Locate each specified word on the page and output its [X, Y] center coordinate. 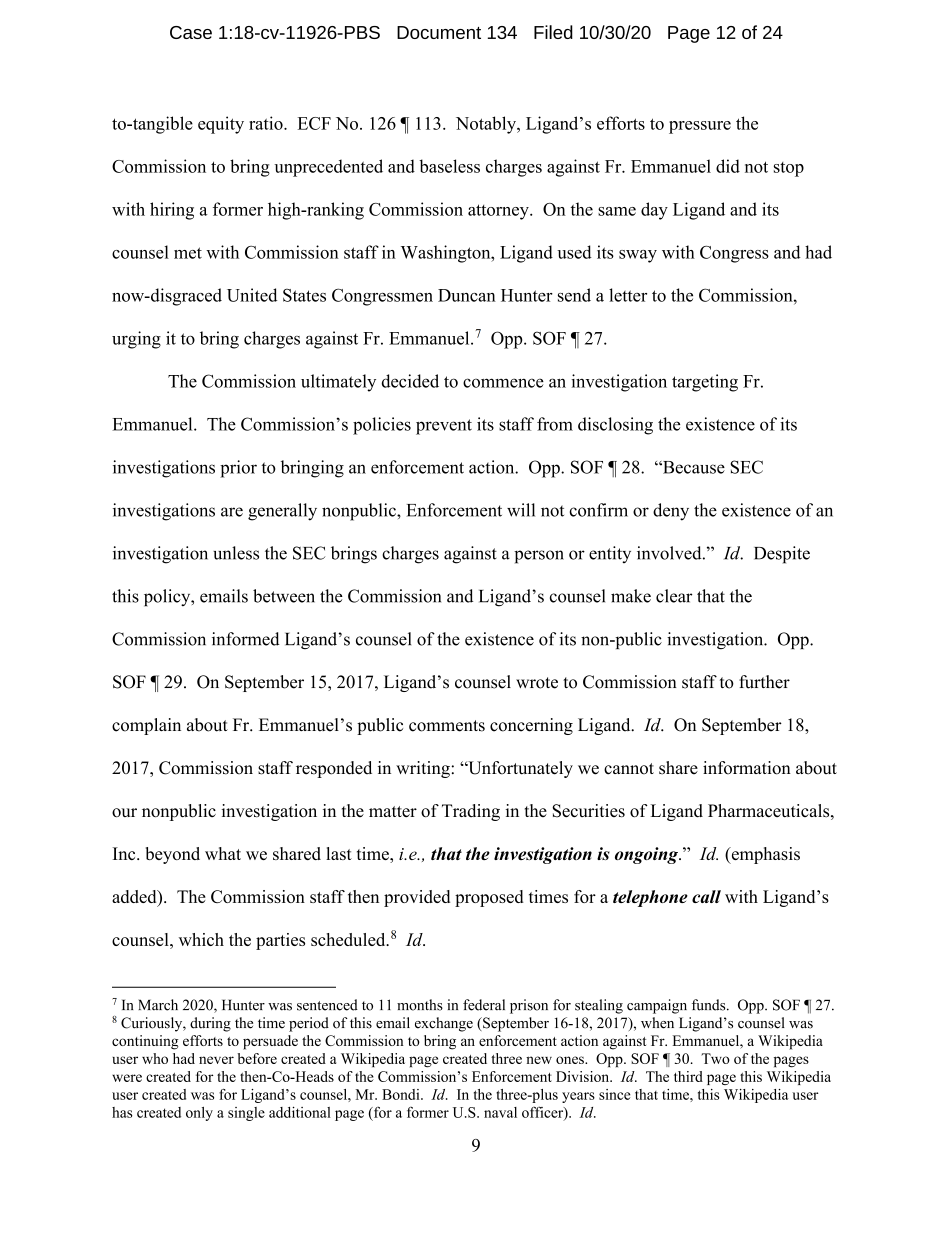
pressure [700, 127]
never [216, 1060]
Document [439, 32]
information [747, 768]
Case [191, 32]
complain [146, 726]
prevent [444, 427]
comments [447, 726]
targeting [705, 383]
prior [238, 469]
